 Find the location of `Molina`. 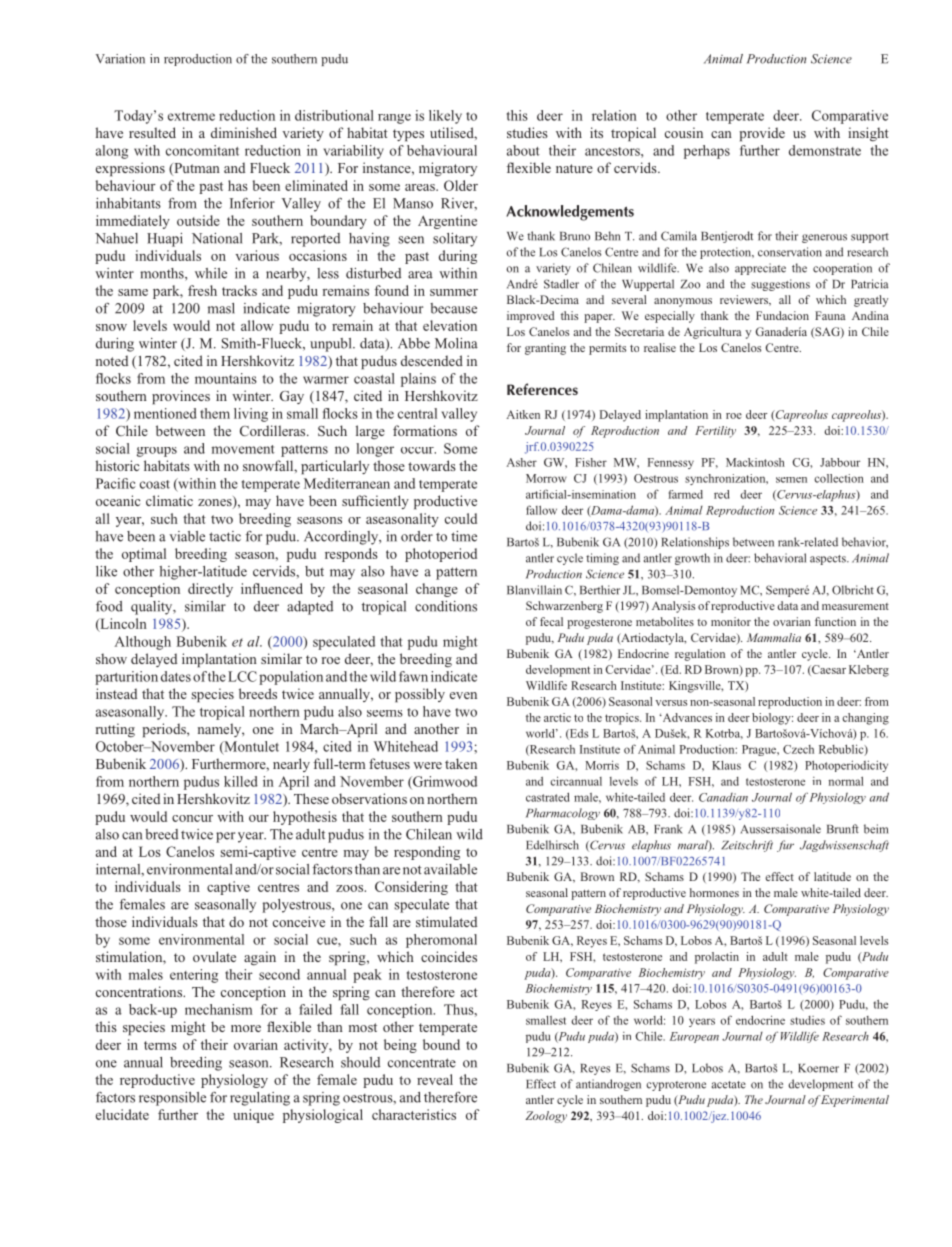

Molina is located at coordinates (456, 343).
